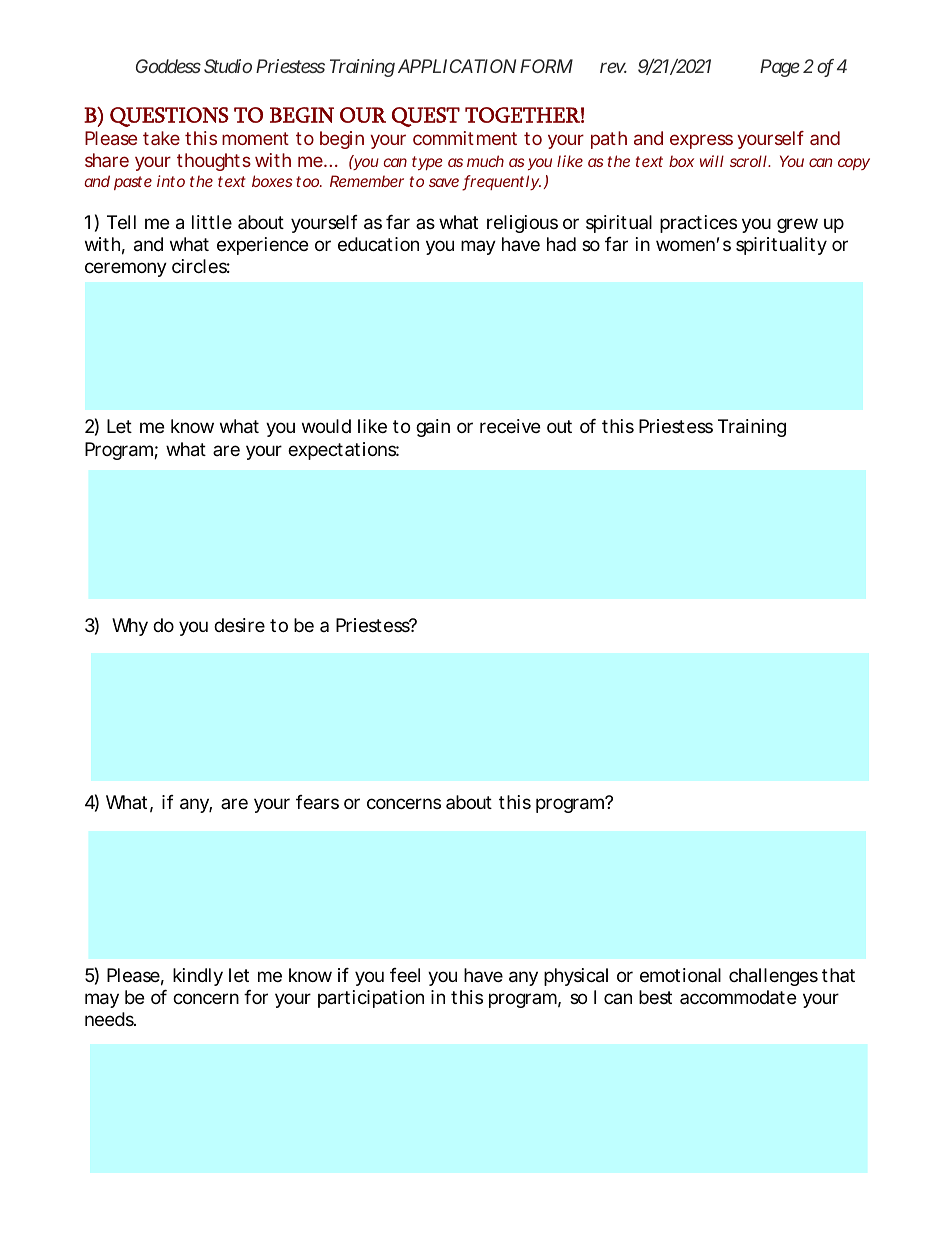  What do you see at coordinates (317, 802) in the screenshot?
I see `fears` at bounding box center [317, 802].
